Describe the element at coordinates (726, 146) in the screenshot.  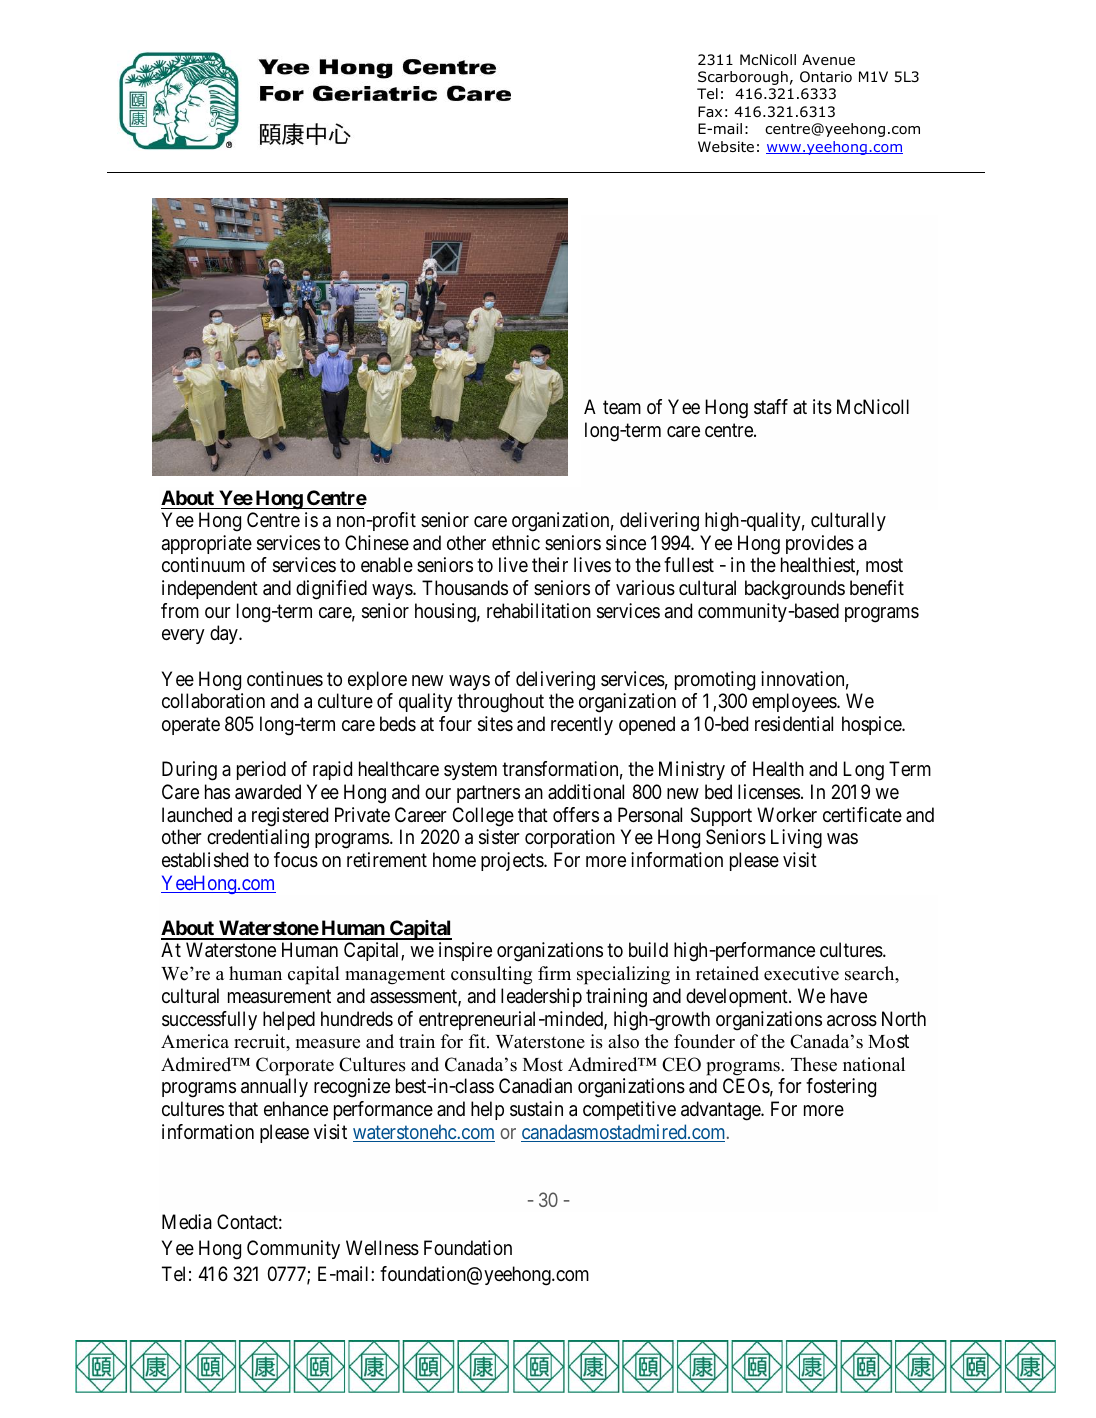
I see `Website` at that location.
